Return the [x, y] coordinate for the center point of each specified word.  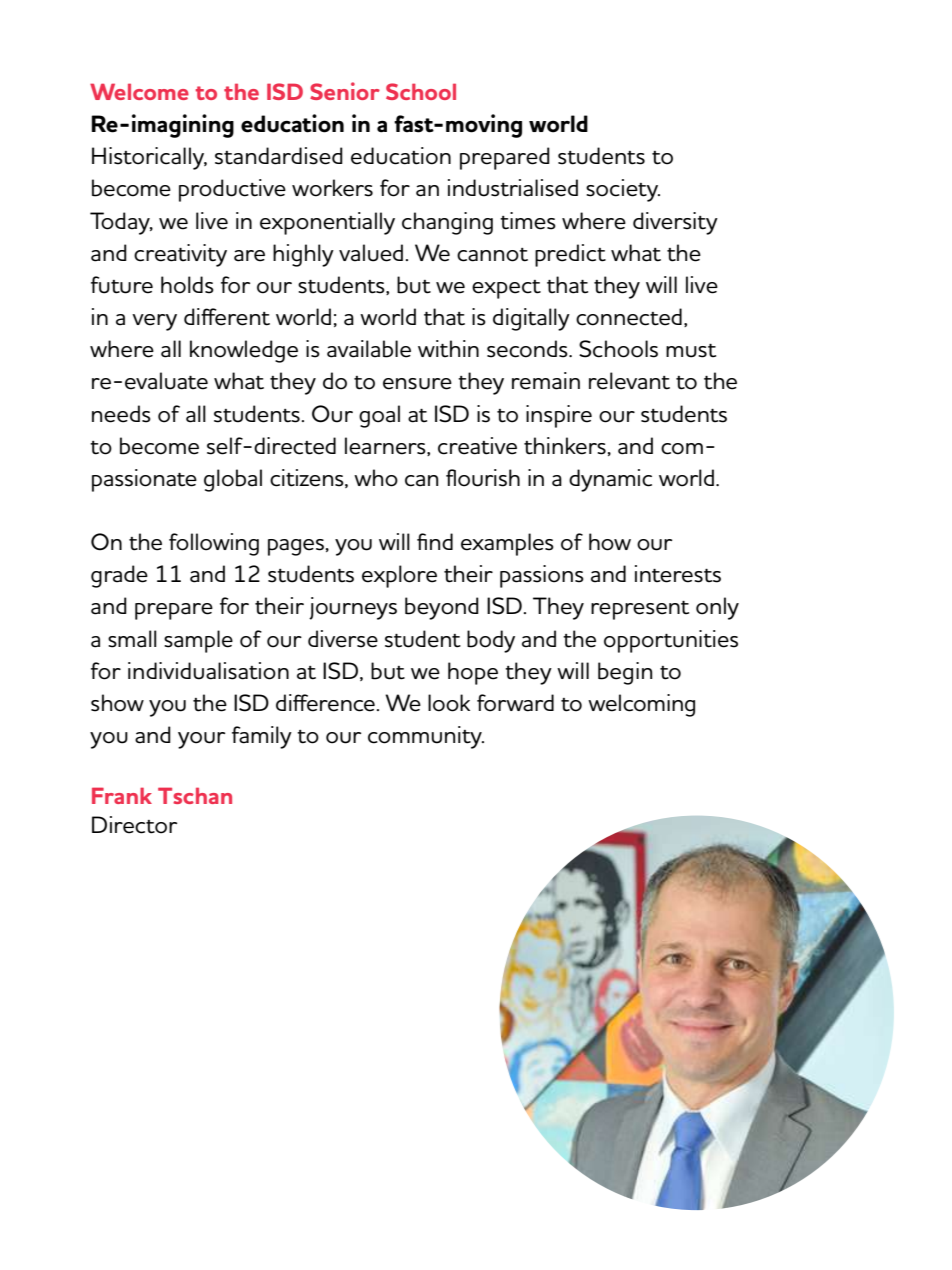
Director [134, 825]
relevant [629, 381]
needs [121, 414]
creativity [180, 255]
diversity [675, 223]
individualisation [208, 671]
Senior [345, 91]
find [435, 541]
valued [371, 253]
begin [625, 673]
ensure [417, 384]
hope [473, 673]
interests [678, 574]
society [623, 190]
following [214, 544]
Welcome [139, 91]
